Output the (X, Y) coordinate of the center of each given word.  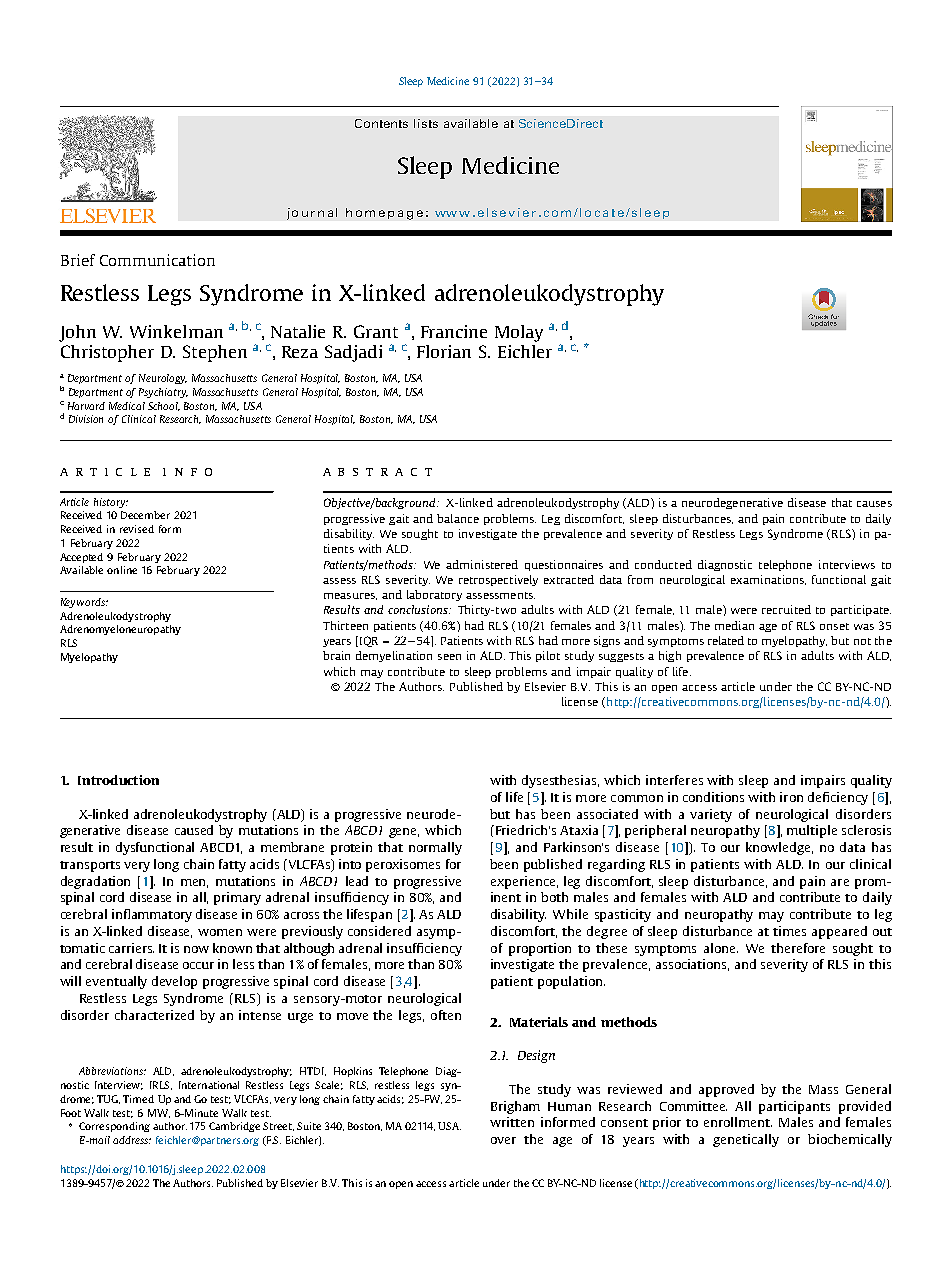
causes (874, 504)
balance (458, 518)
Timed (138, 1099)
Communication (157, 260)
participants (794, 1107)
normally (435, 848)
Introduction (118, 780)
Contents (381, 123)
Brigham (515, 1107)
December (145, 515)
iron (791, 797)
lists (426, 123)
